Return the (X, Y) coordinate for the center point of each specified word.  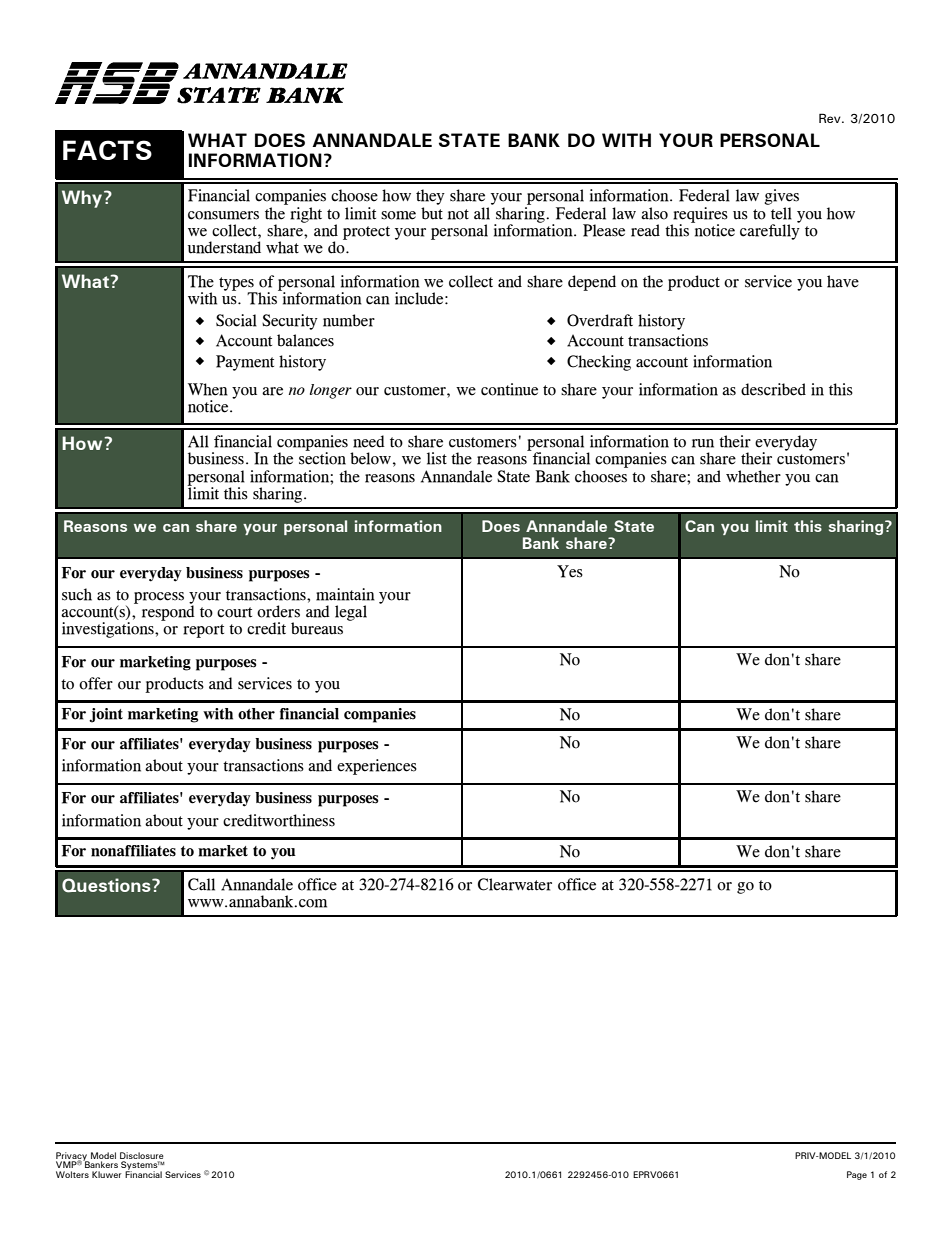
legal (351, 613)
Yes (570, 571)
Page (857, 1175)
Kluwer (107, 1174)
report (203, 631)
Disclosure (142, 1157)
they (430, 197)
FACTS (107, 150)
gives (781, 197)
